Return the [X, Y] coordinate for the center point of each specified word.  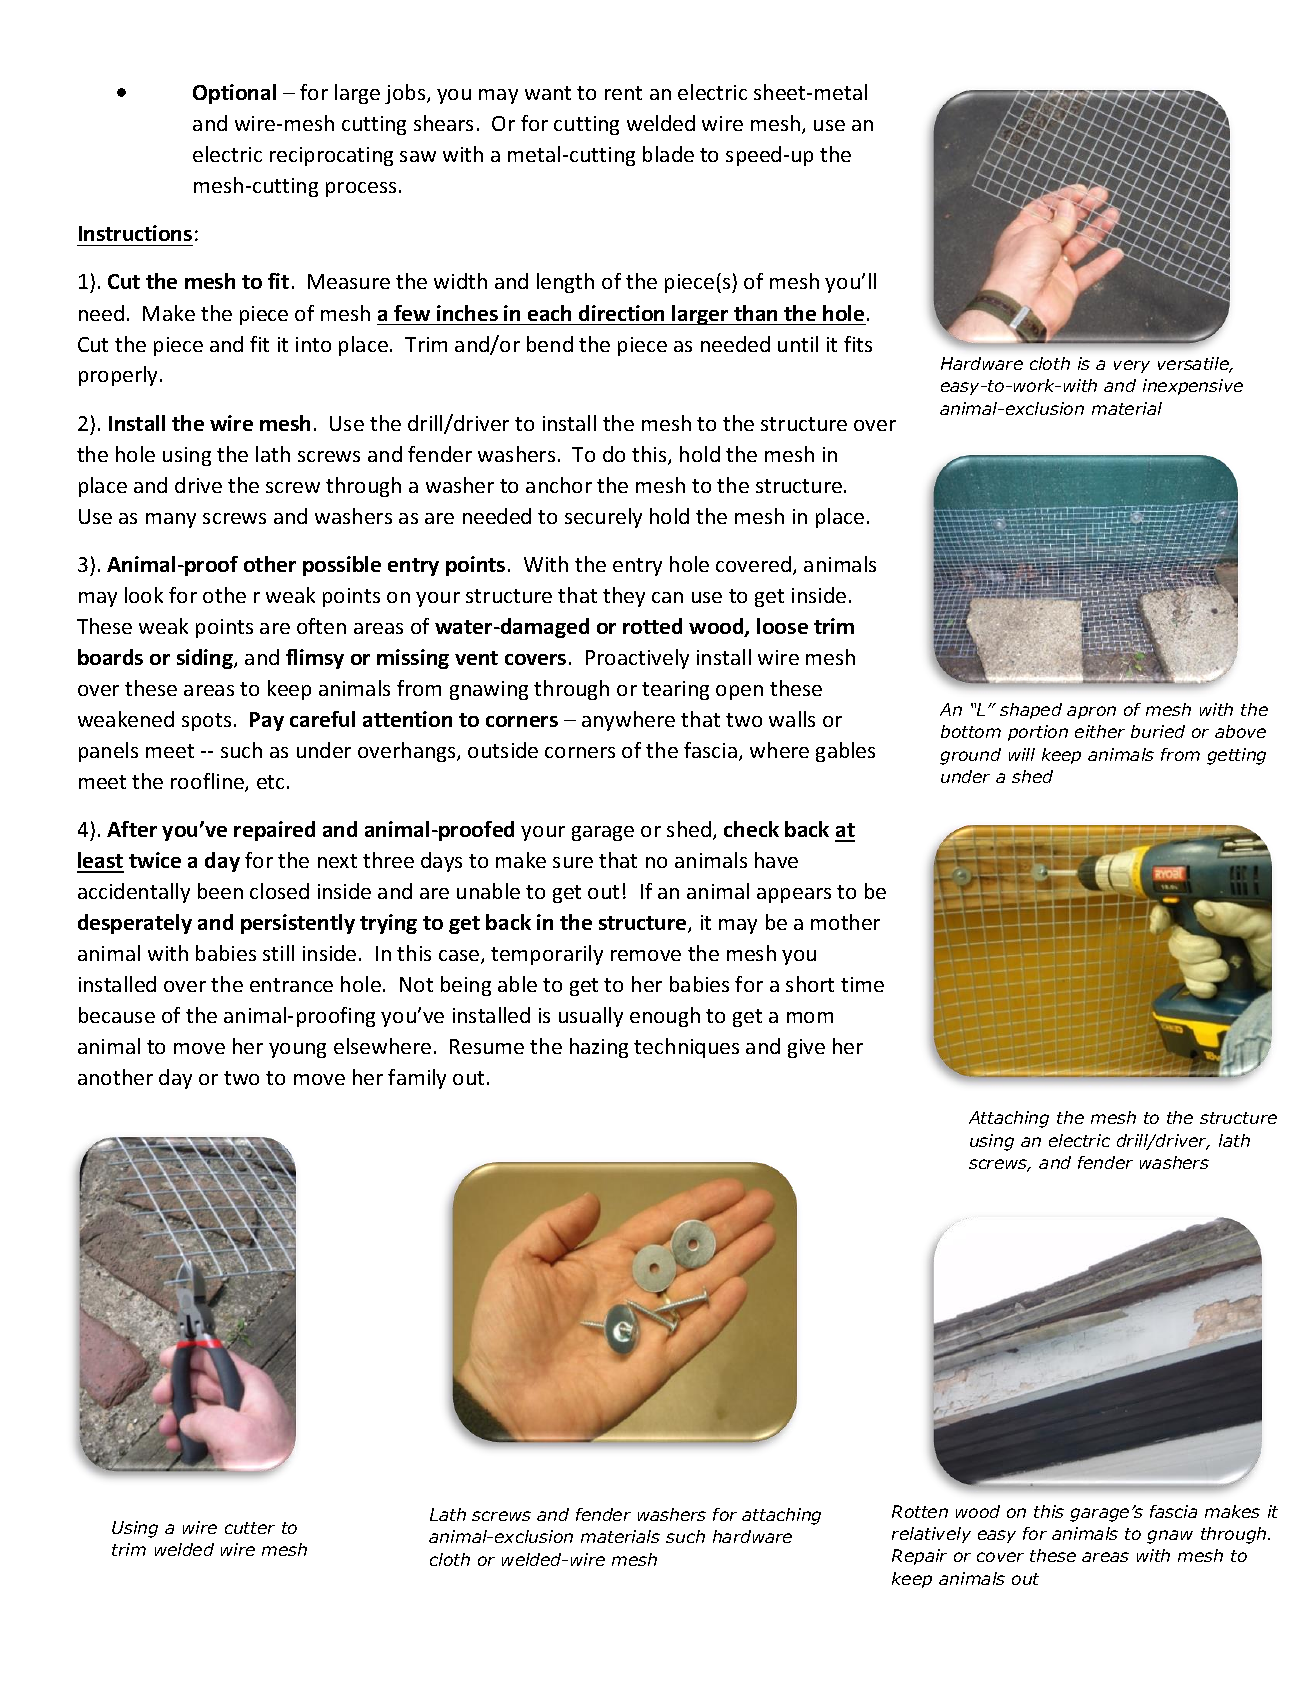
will [1022, 754]
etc [270, 782]
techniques [686, 1048]
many [171, 520]
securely [603, 518]
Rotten [920, 1511]
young [297, 1050]
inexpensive [1193, 387]
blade [668, 154]
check [751, 829]
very [1132, 366]
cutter [250, 1528]
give [806, 1048]
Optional [234, 94]
